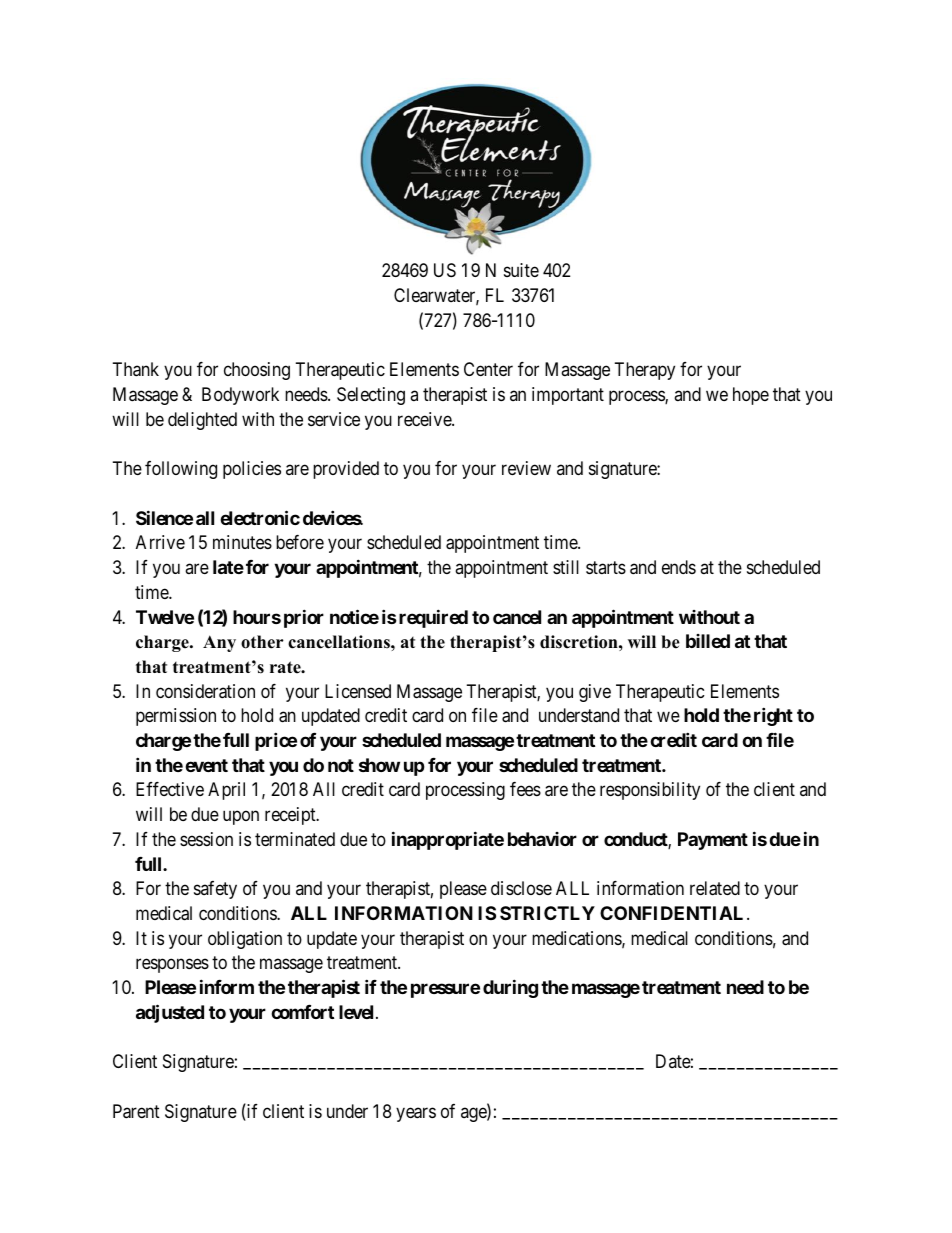 The image size is (952, 1233). What do you see at coordinates (257, 371) in the image?
I see `choosing` at bounding box center [257, 371].
